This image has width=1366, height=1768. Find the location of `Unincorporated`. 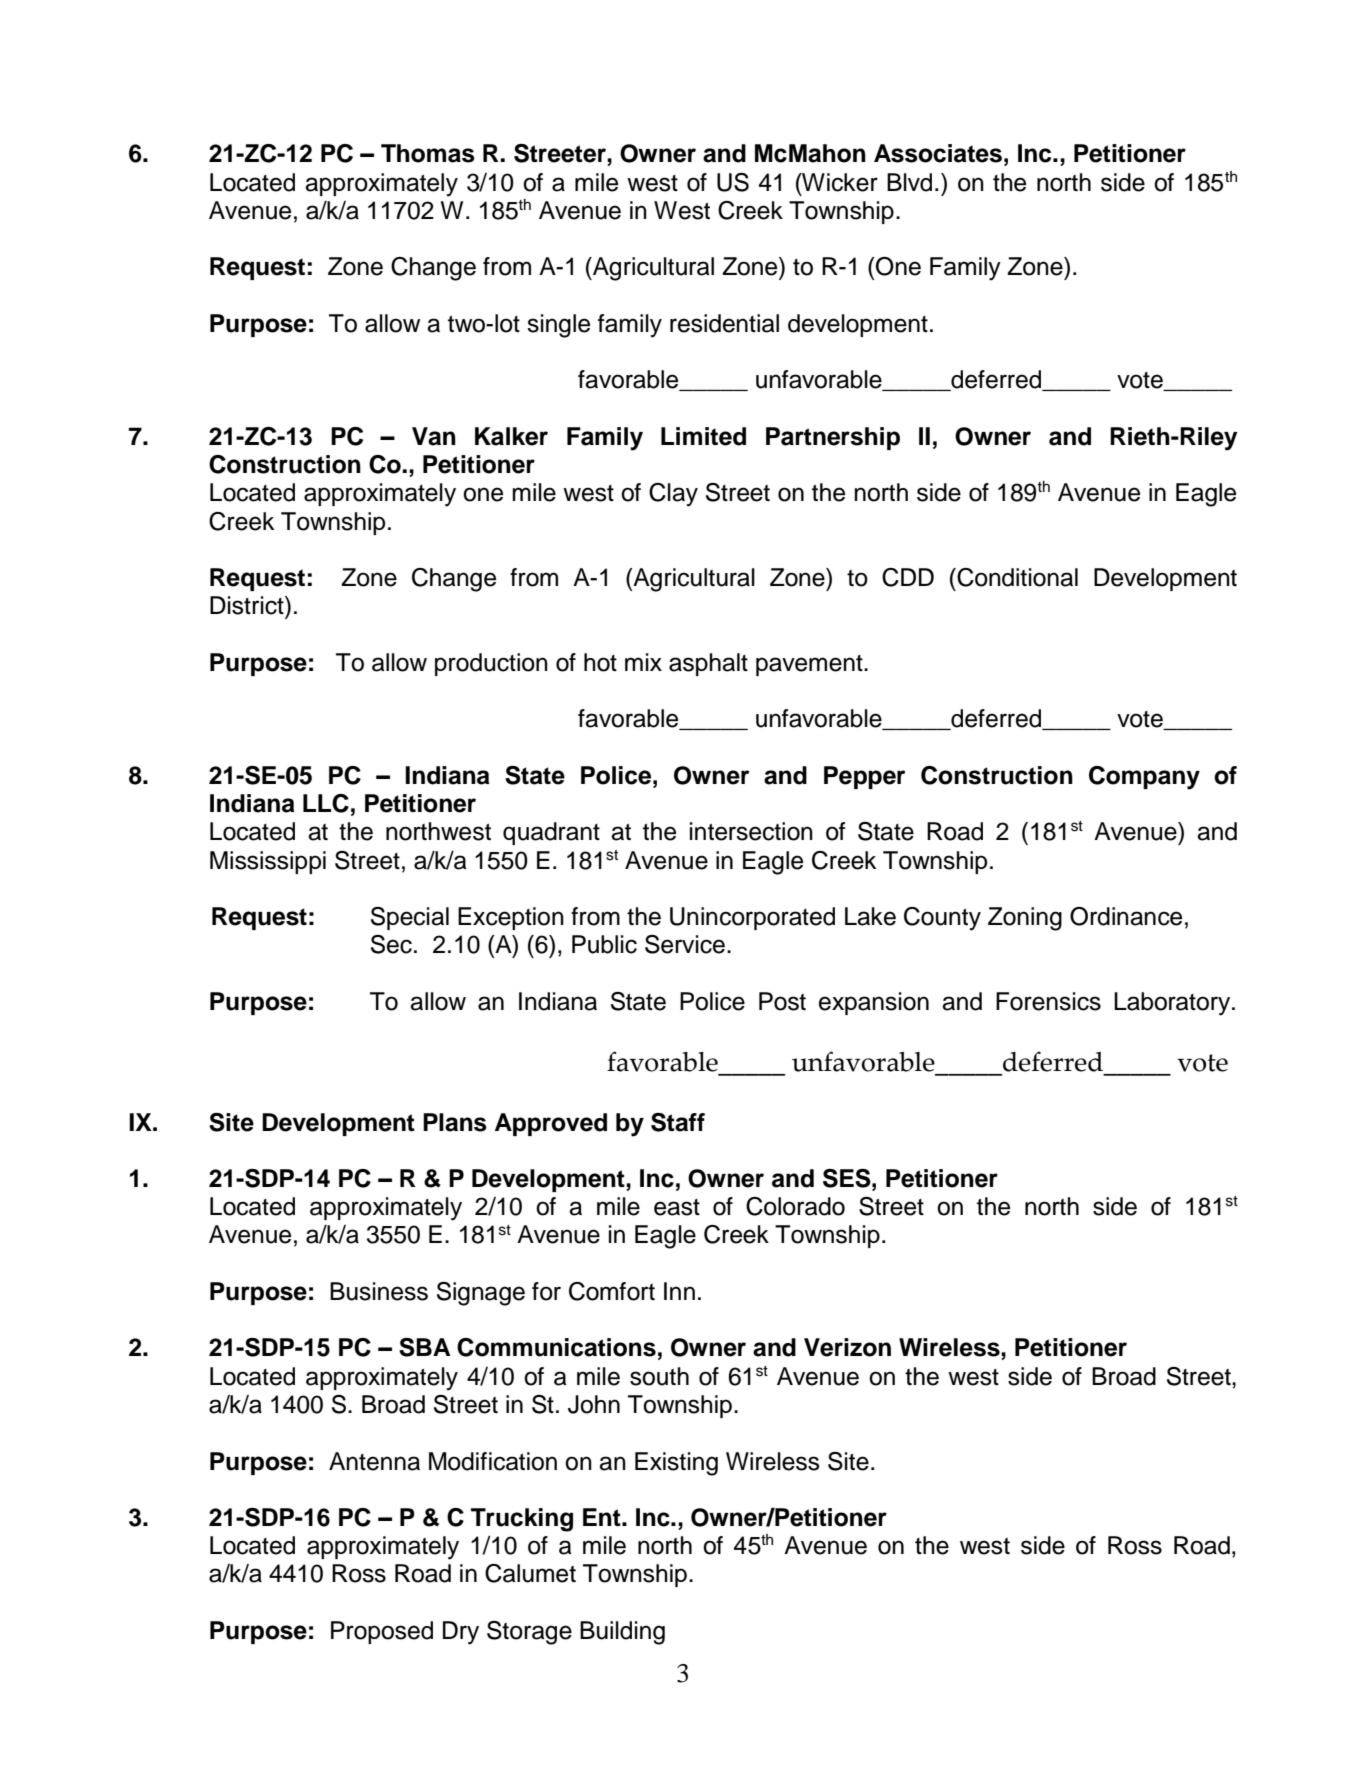

Unincorporated is located at coordinates (752, 918).
